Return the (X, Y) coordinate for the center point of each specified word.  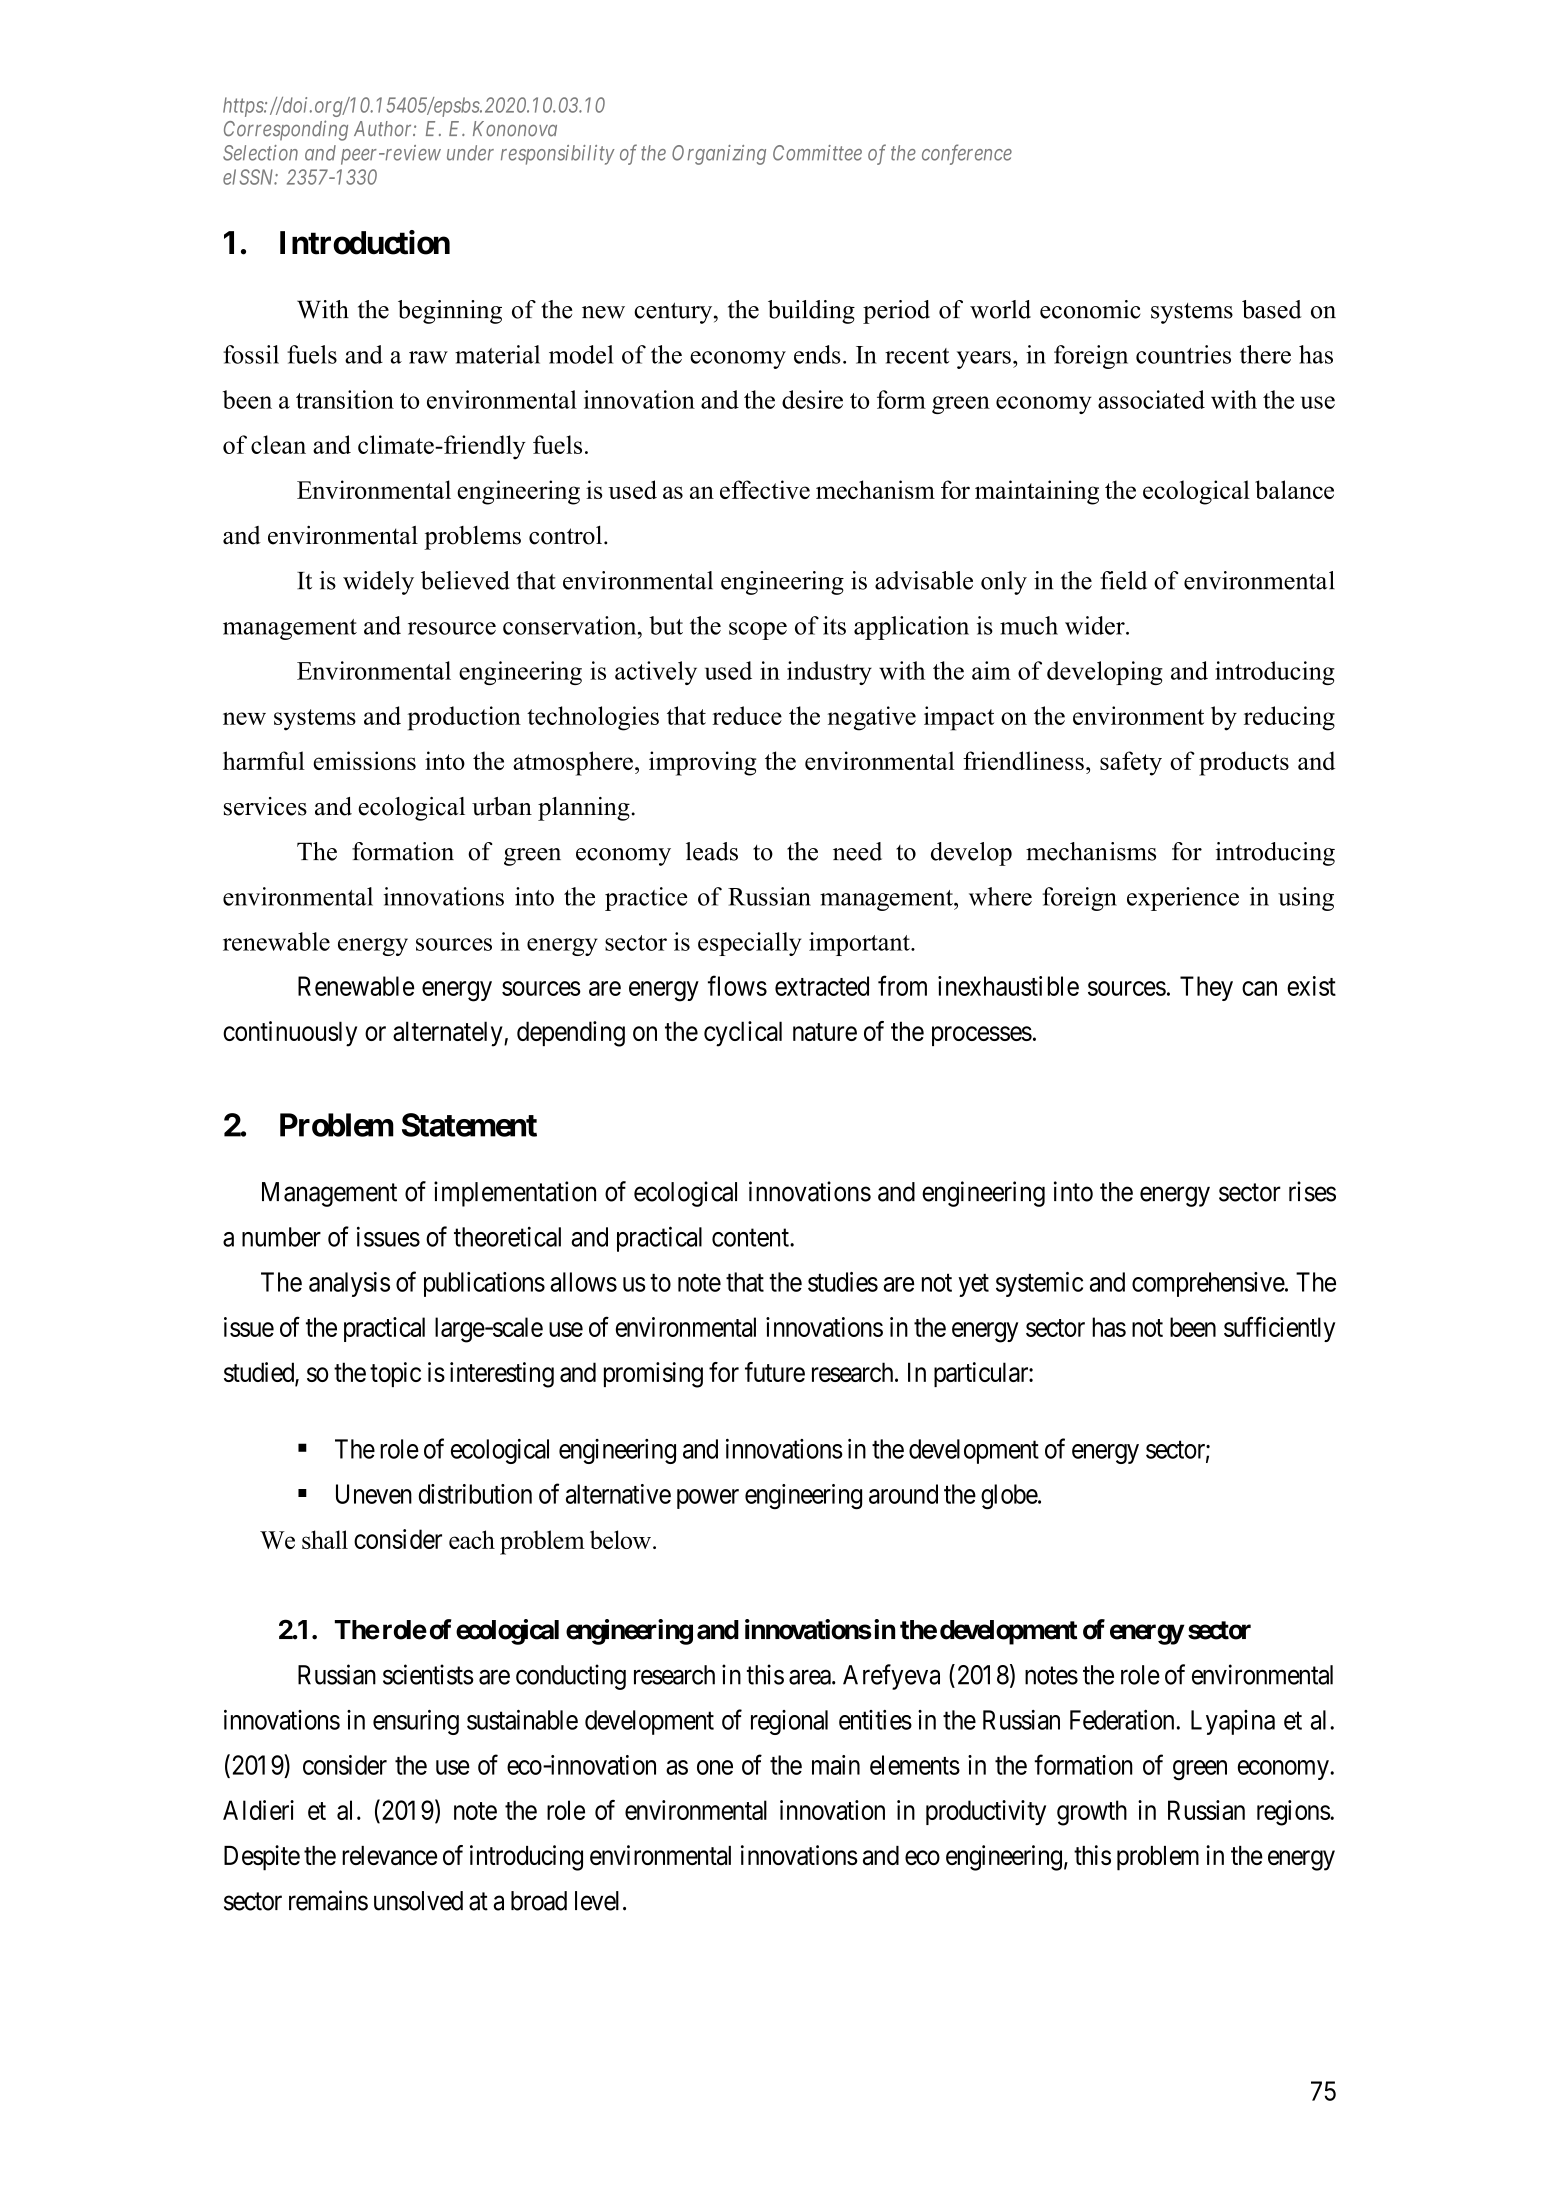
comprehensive (1209, 1284)
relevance (389, 1855)
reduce (747, 715)
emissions (364, 760)
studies (843, 1282)
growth (1092, 1813)
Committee (817, 153)
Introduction (365, 242)
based (1271, 309)
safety (1131, 763)
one (715, 1767)
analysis (349, 1284)
